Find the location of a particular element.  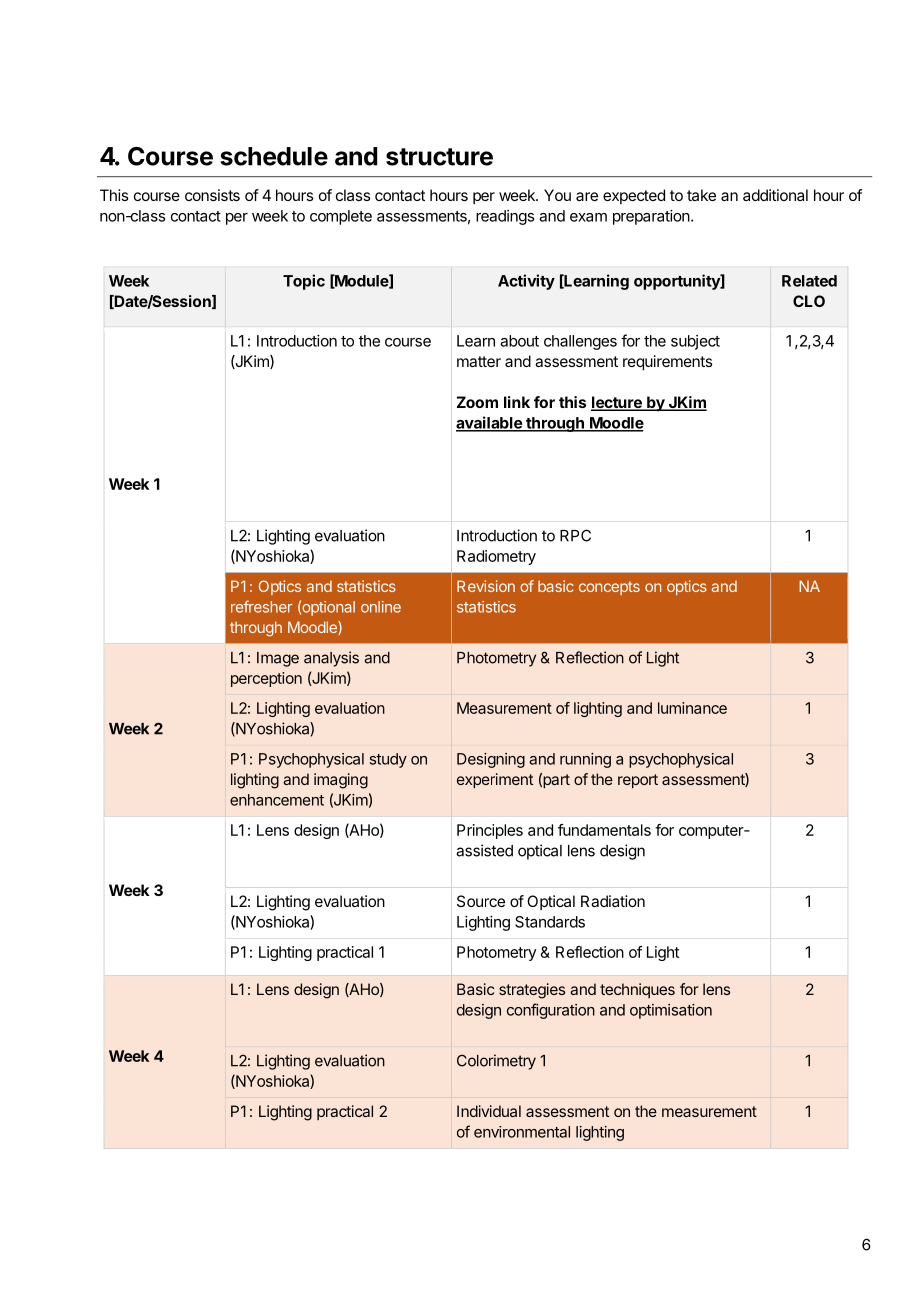

Image is located at coordinates (278, 659).
